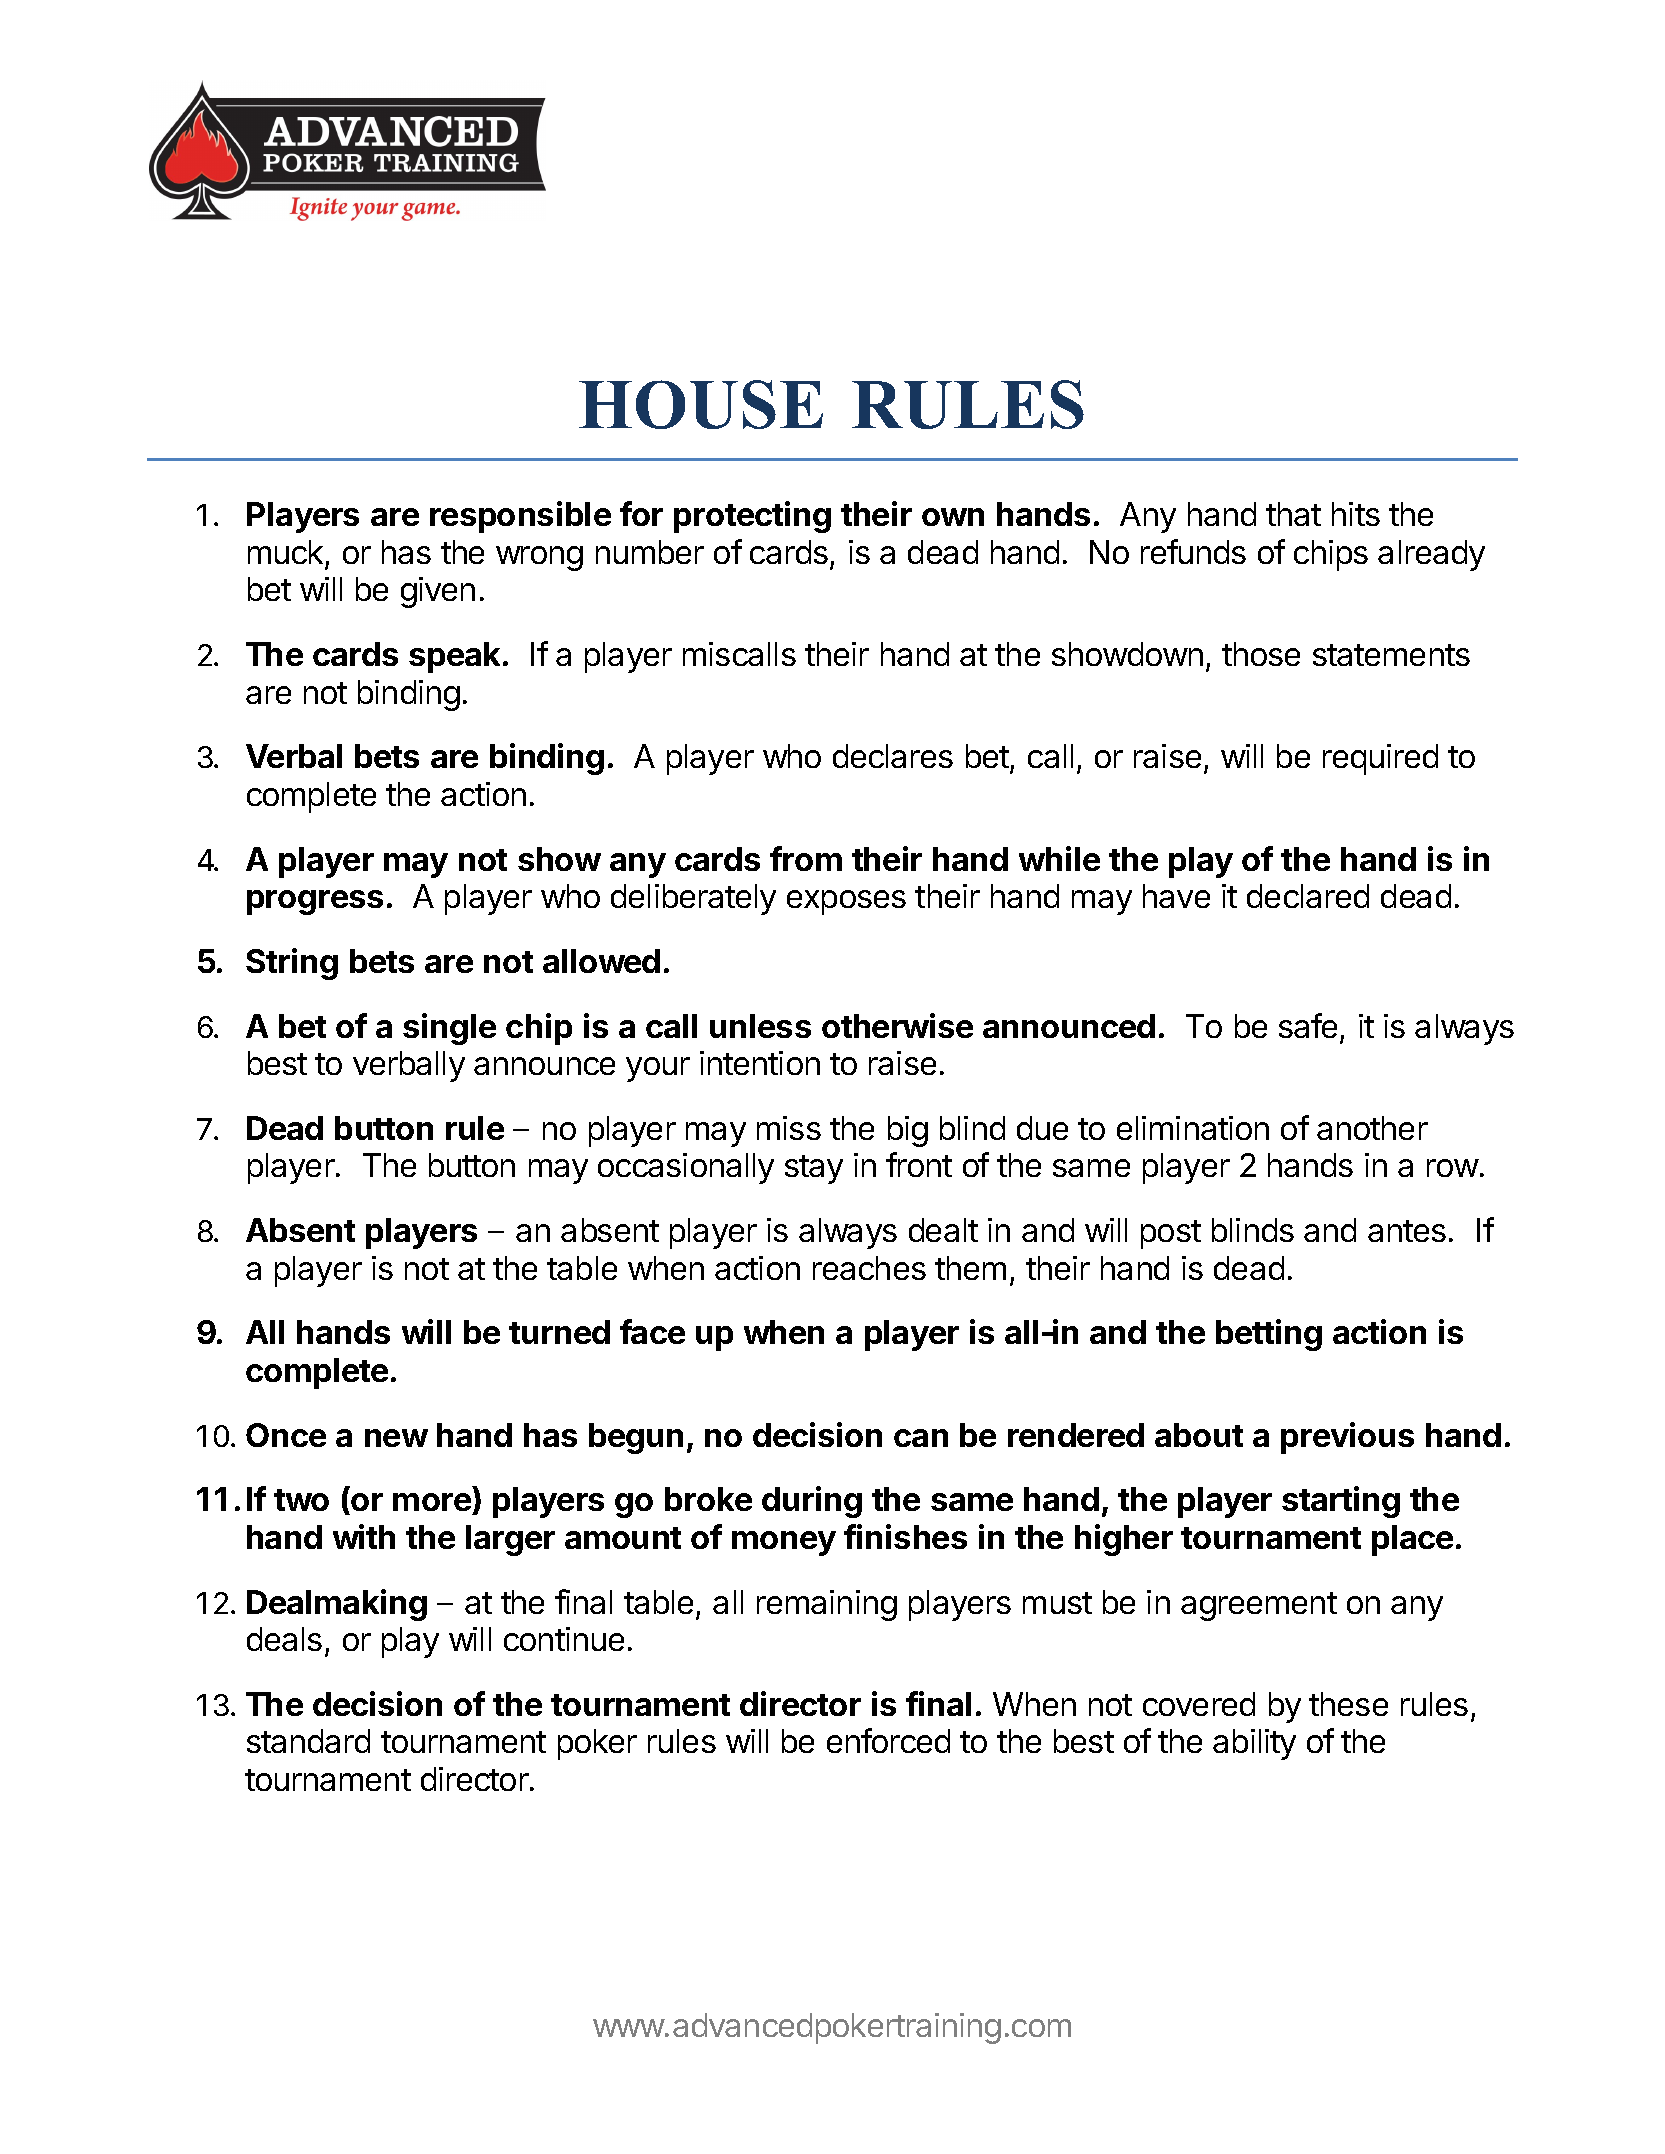 The image size is (1665, 2154). I want to click on that, so click(1293, 514).
